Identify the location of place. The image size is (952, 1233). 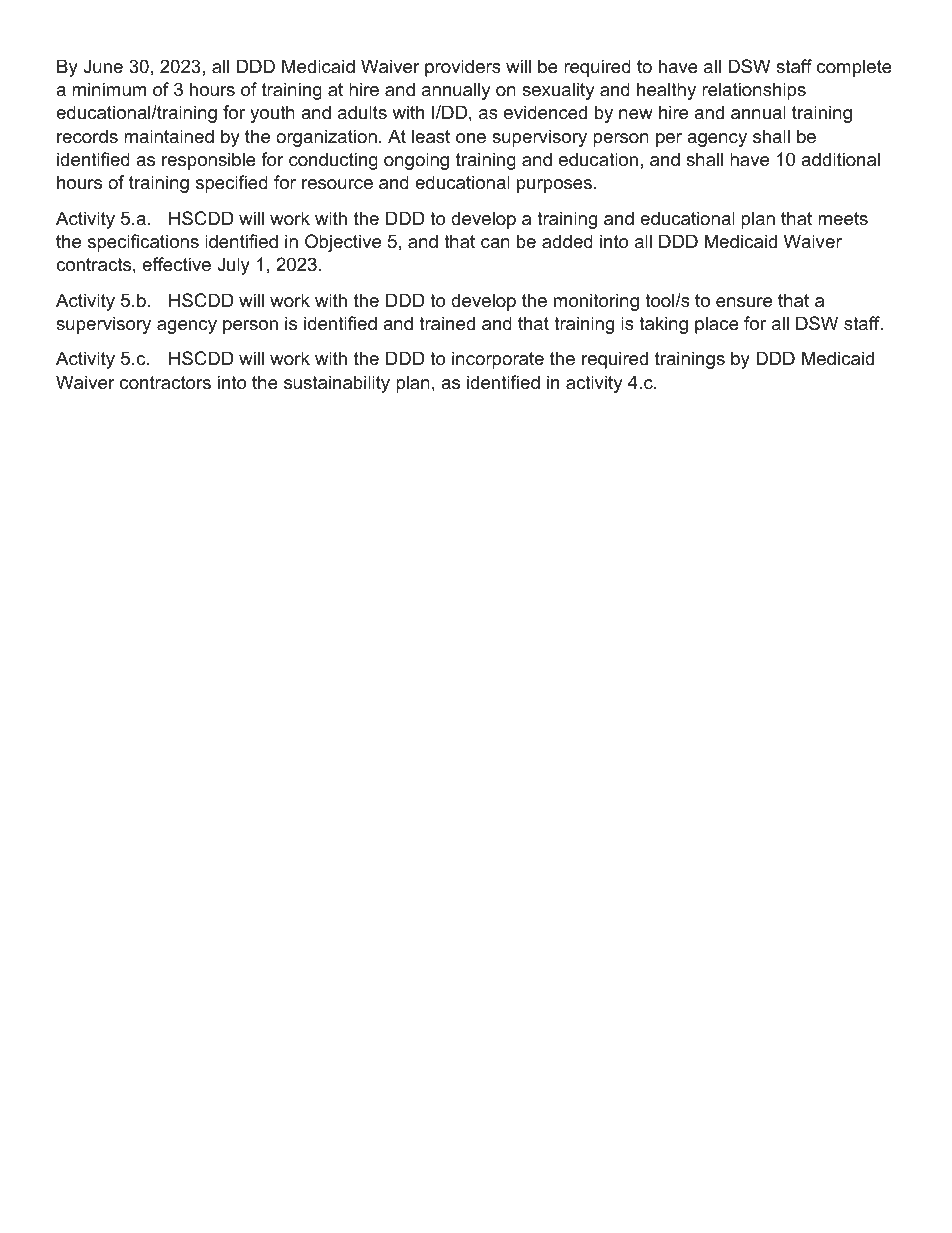
(717, 325).
